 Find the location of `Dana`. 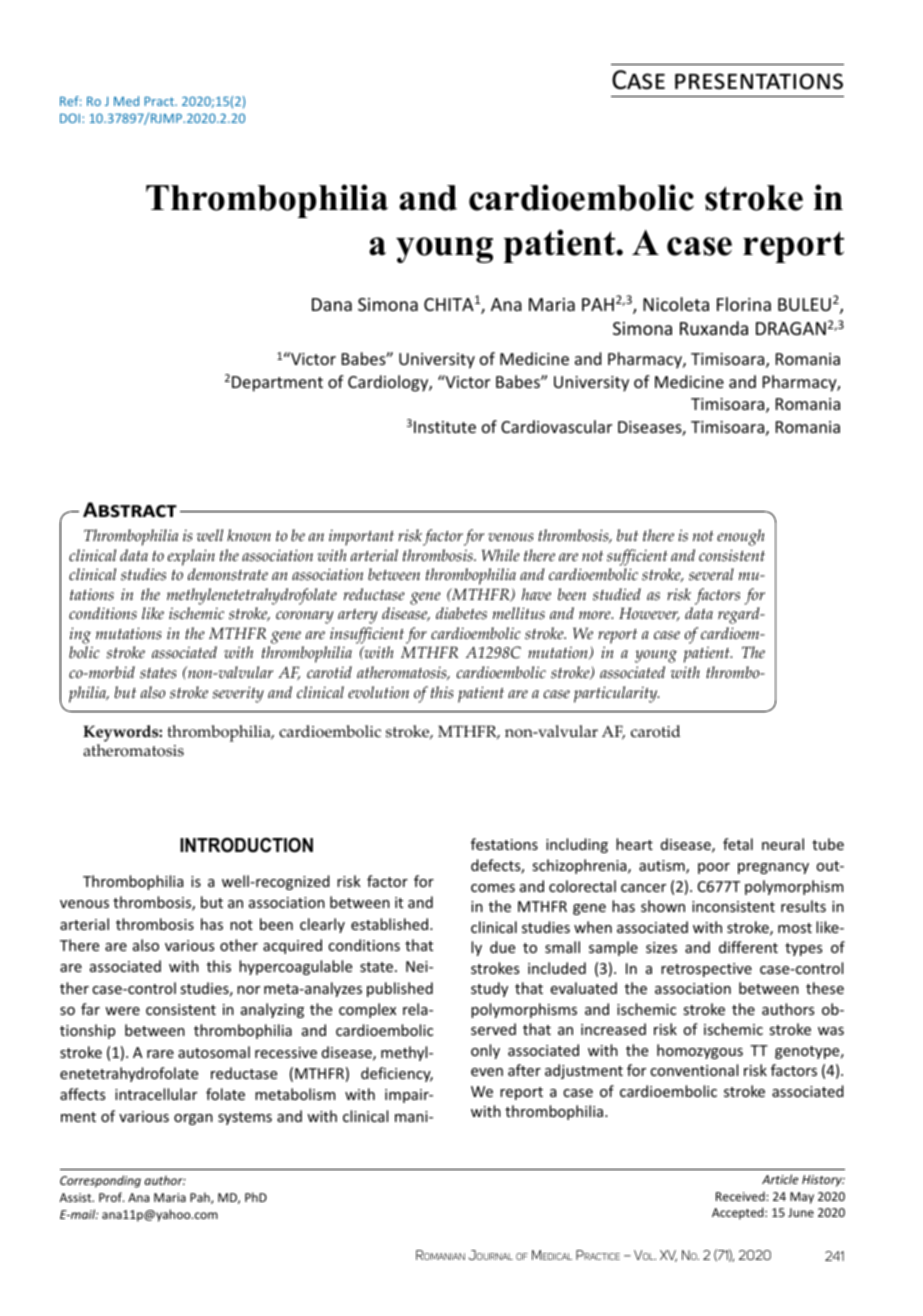

Dana is located at coordinates (332, 304).
